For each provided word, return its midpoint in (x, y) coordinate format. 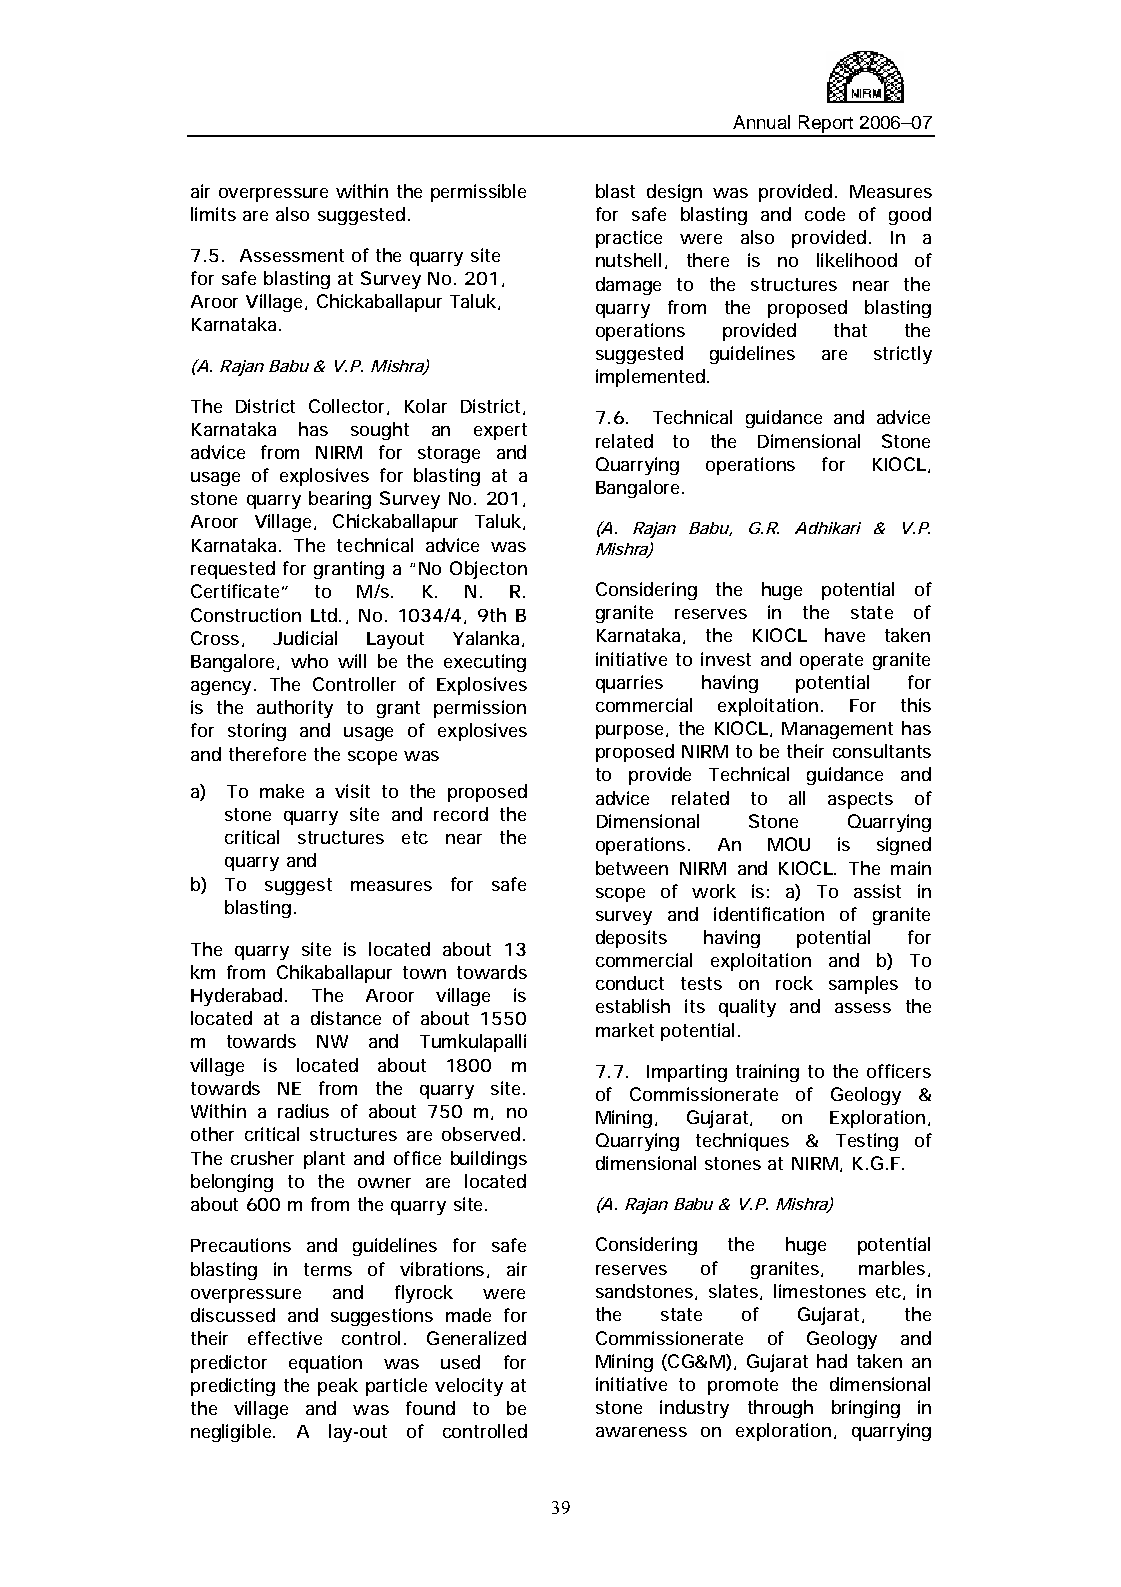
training (767, 1073)
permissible (478, 193)
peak (338, 1387)
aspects (860, 800)
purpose (629, 732)
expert (500, 431)
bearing (340, 500)
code (825, 214)
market (625, 1030)
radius (303, 1111)
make (282, 791)
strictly (903, 355)
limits (213, 214)
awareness (641, 1432)
